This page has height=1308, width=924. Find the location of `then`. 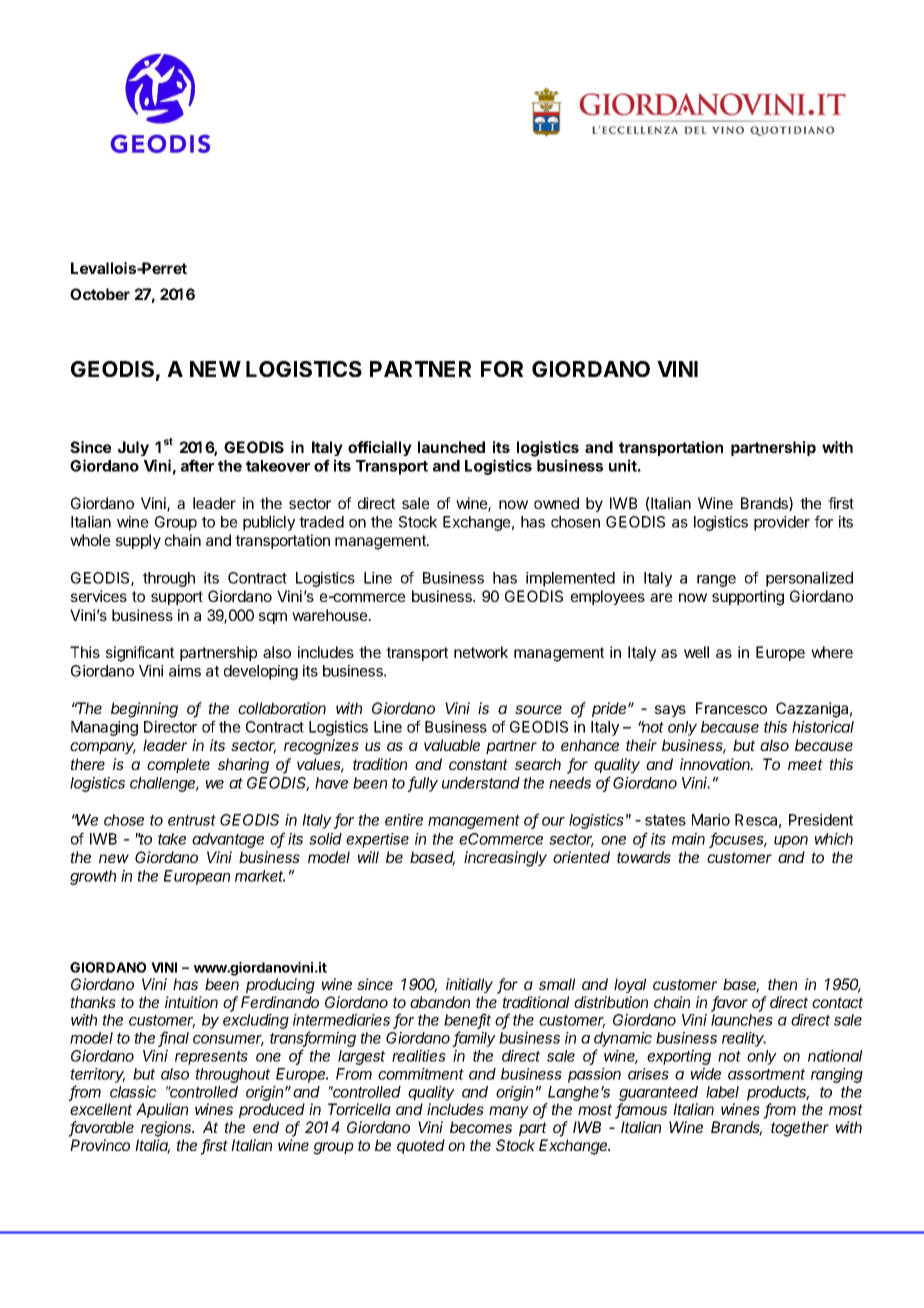

then is located at coordinates (782, 984).
